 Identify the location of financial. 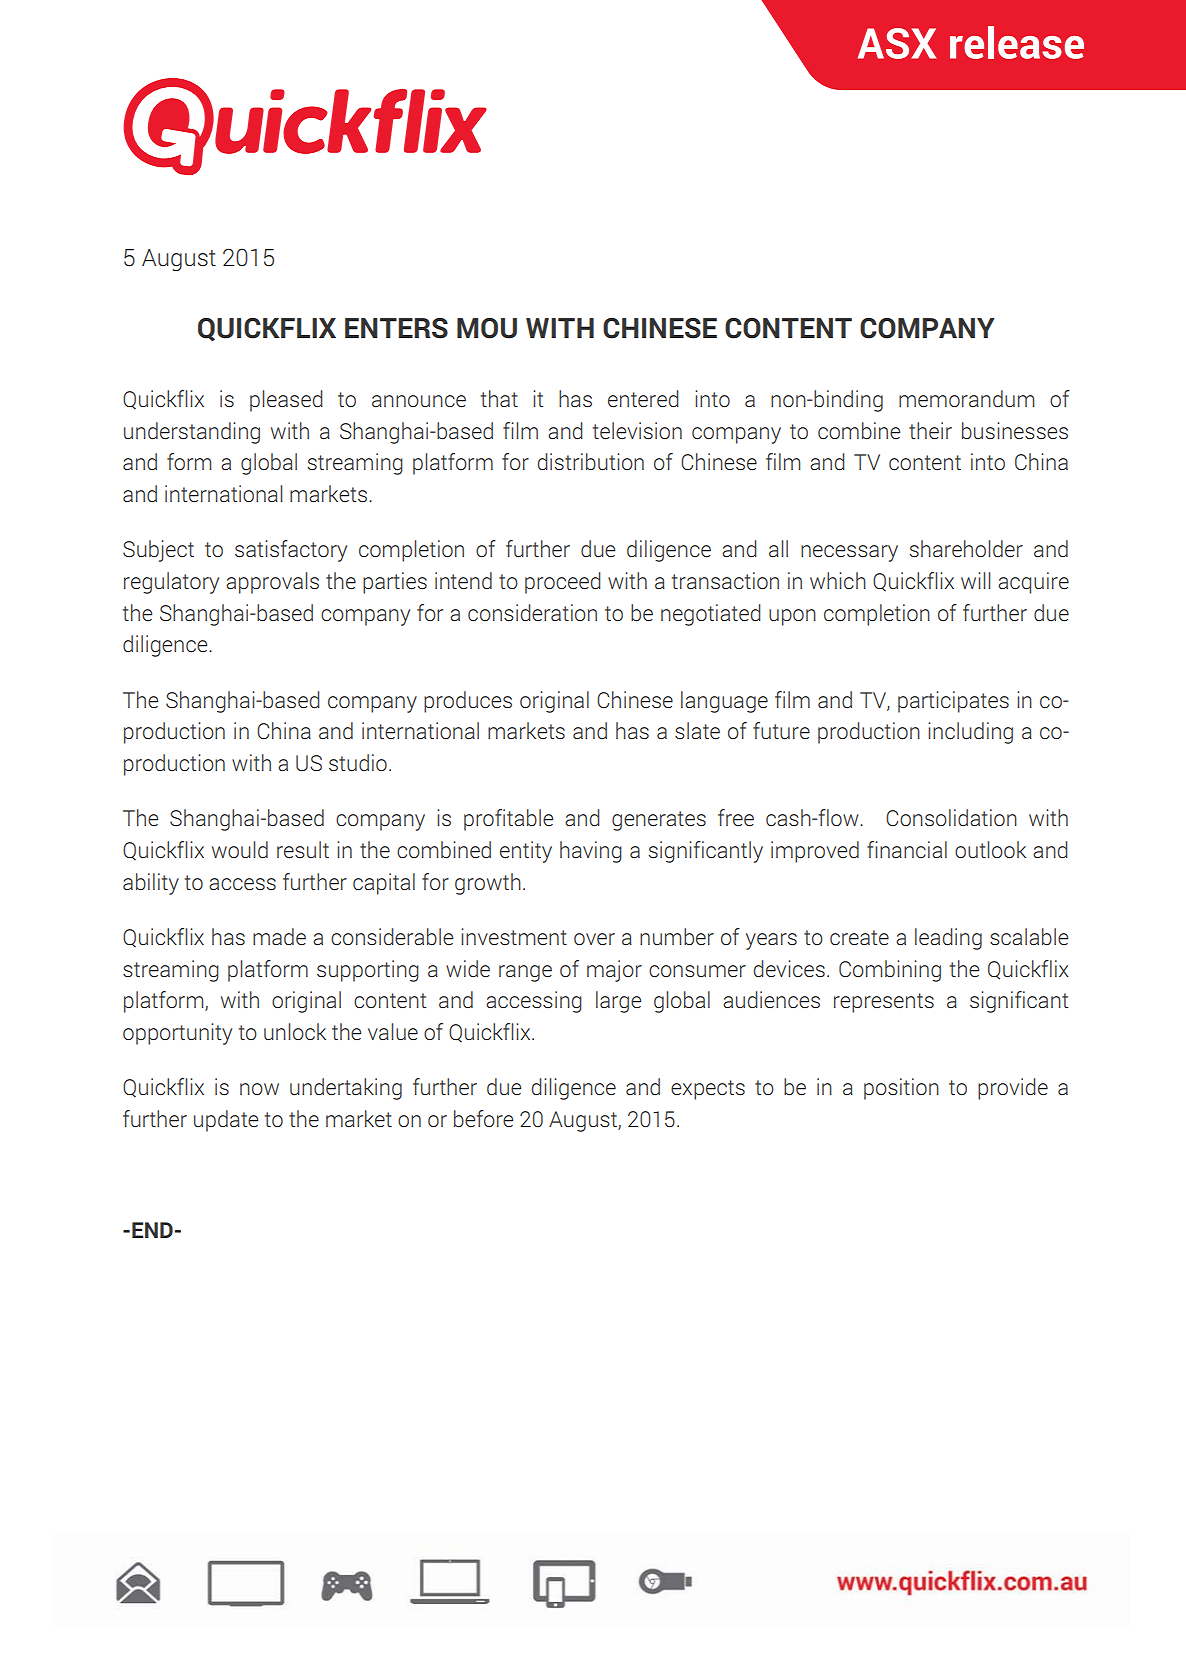
(907, 849).
